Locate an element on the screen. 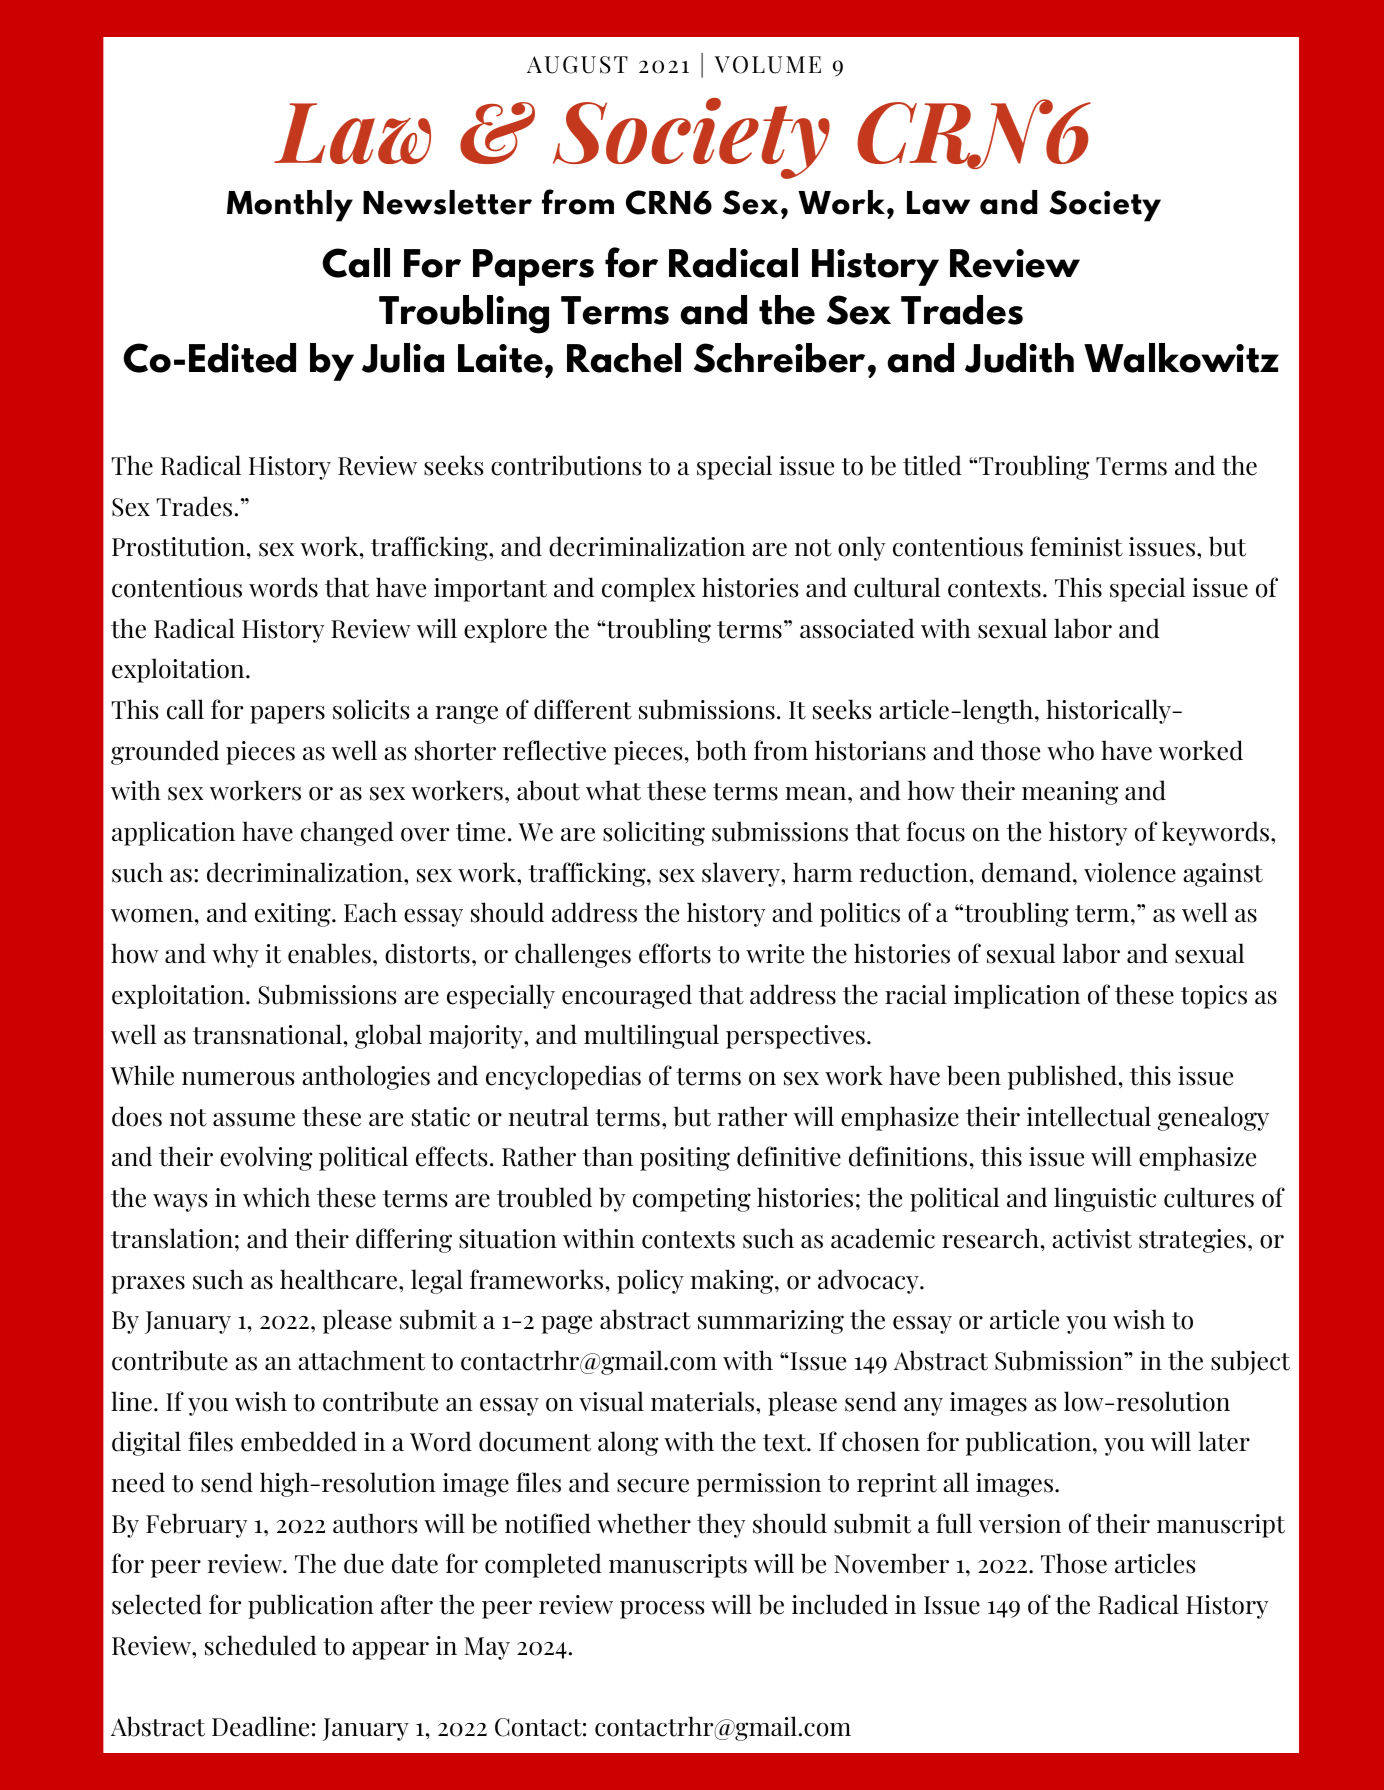 The image size is (1384, 1790). Prostitution is located at coordinates (178, 547).
